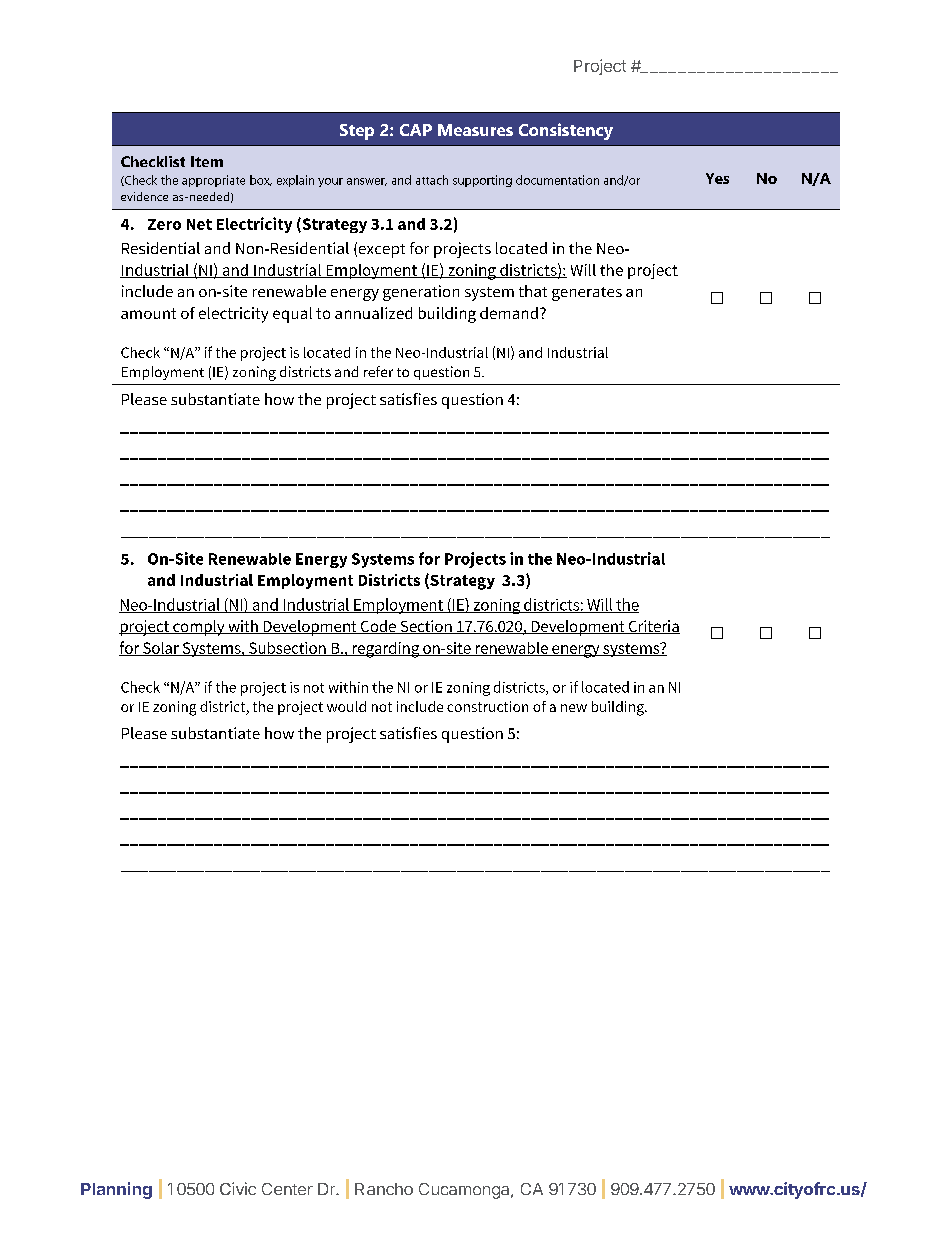 This screenshot has width=952, height=1233. Describe the element at coordinates (386, 650) in the screenshot. I see `regarding` at that location.
